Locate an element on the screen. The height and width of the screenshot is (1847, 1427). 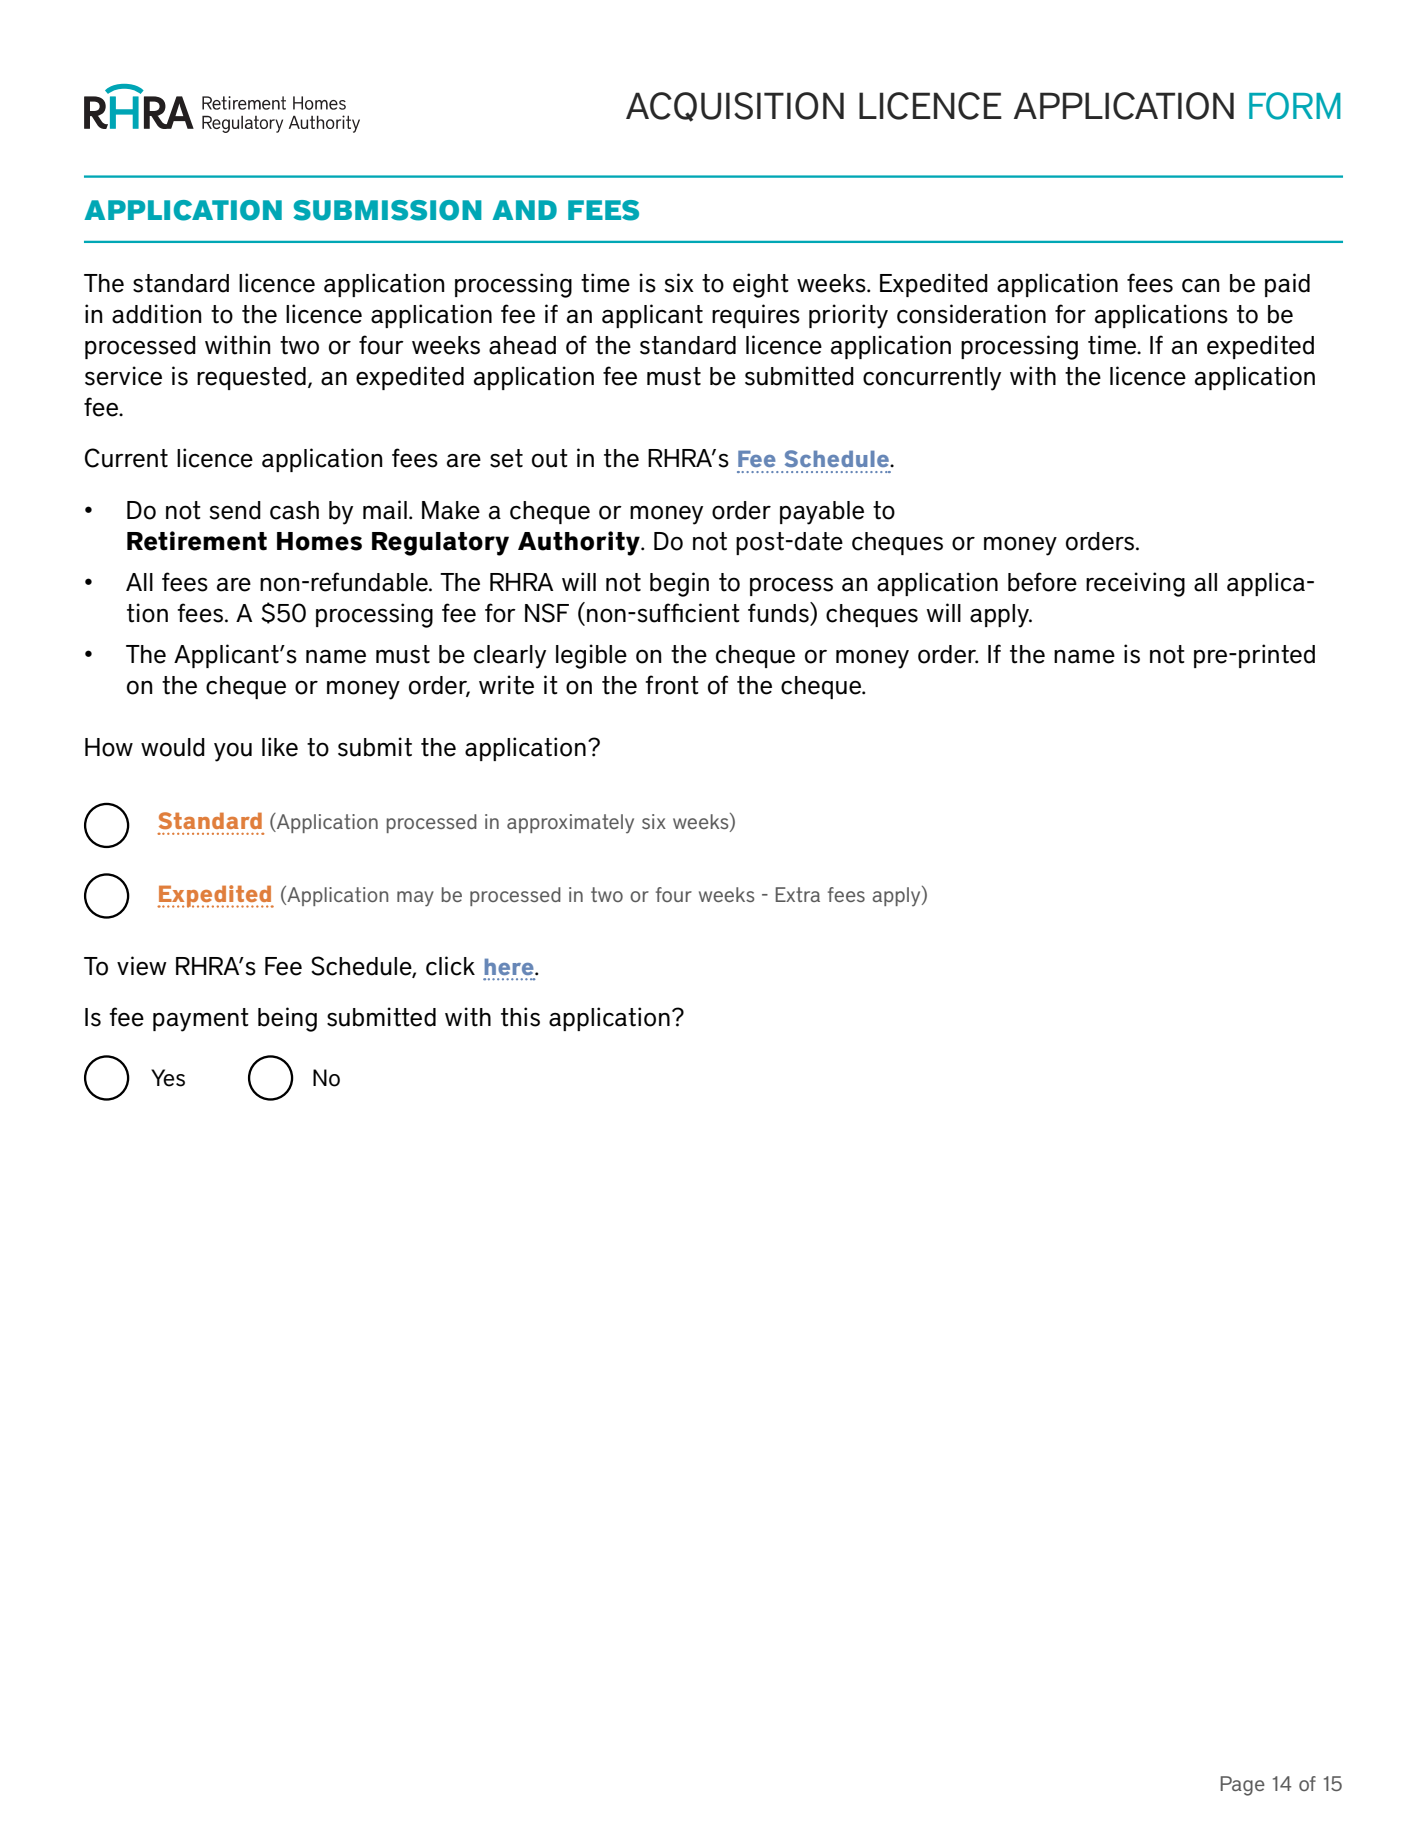
you is located at coordinates (233, 752).
